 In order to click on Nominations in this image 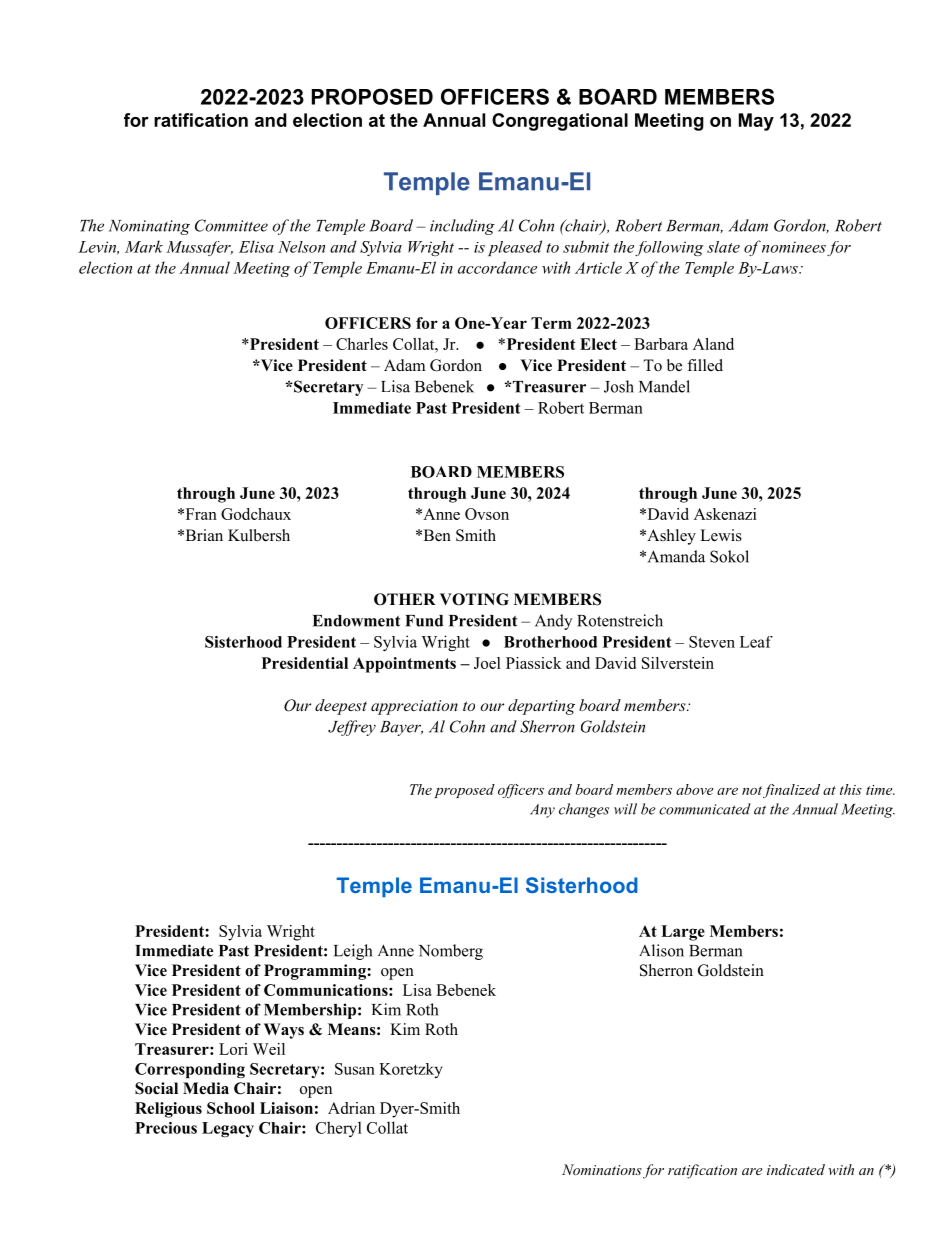, I will do `click(602, 1169)`.
